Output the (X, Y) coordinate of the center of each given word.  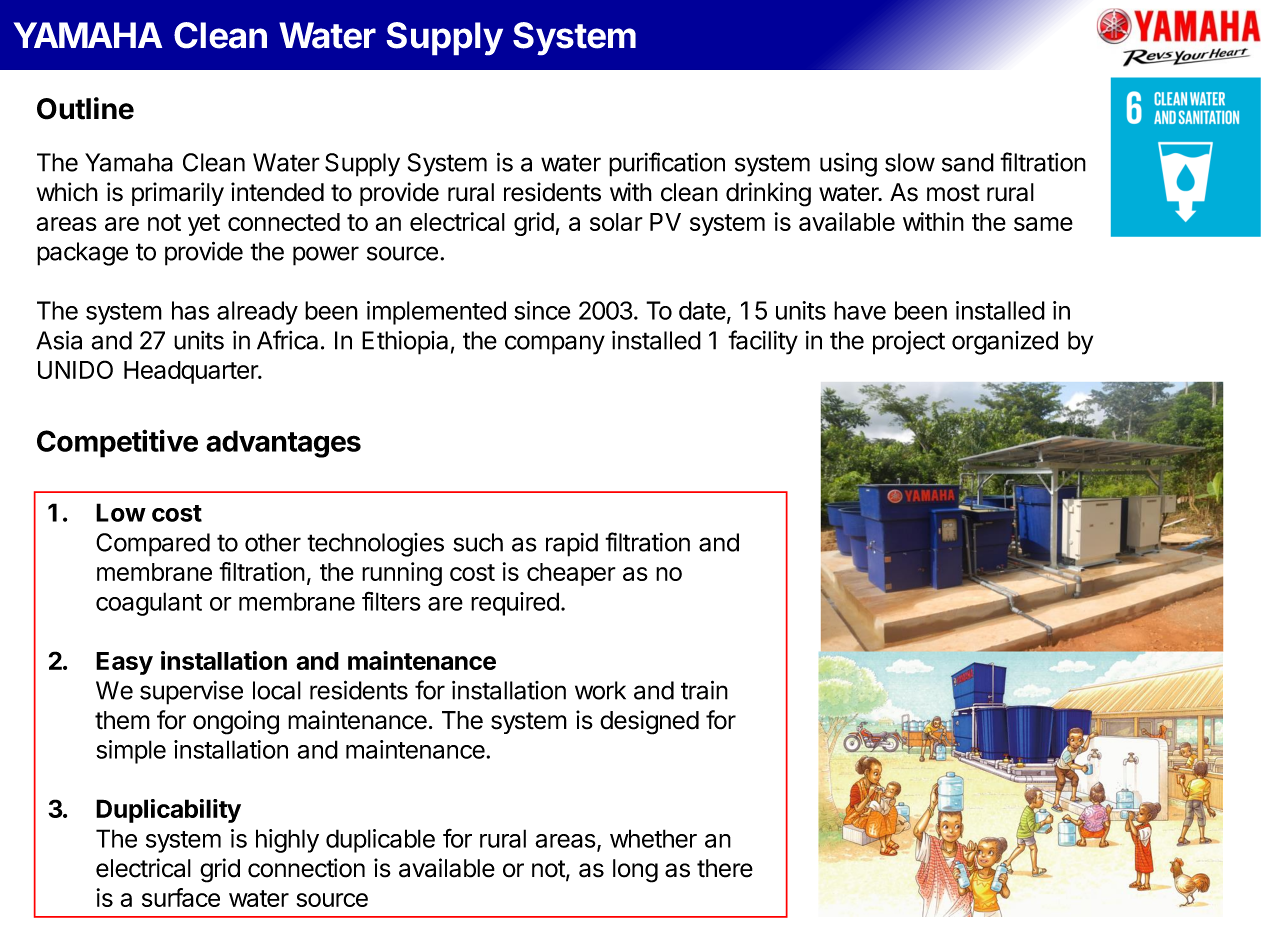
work (600, 690)
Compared (153, 545)
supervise (191, 693)
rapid (572, 545)
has (190, 310)
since (542, 310)
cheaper (571, 574)
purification (667, 164)
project (909, 342)
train (704, 690)
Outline (85, 108)
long (635, 871)
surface (181, 897)
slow (910, 162)
